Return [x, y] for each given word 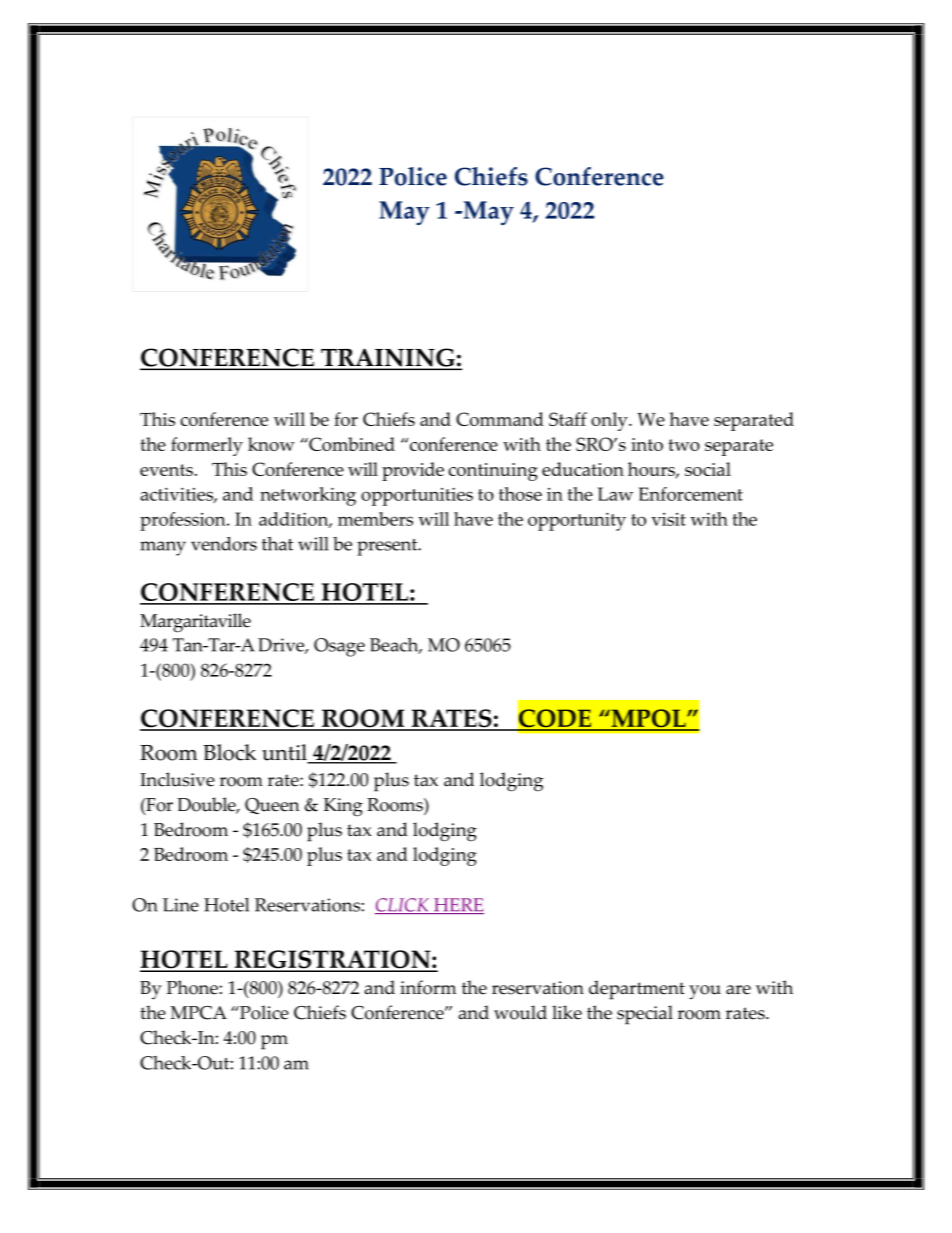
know [271, 444]
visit [668, 519]
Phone [193, 987]
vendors [224, 544]
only [610, 421]
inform [428, 987]
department [637, 990]
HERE [458, 906]
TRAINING [388, 358]
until [285, 753]
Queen [272, 806]
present [388, 547]
